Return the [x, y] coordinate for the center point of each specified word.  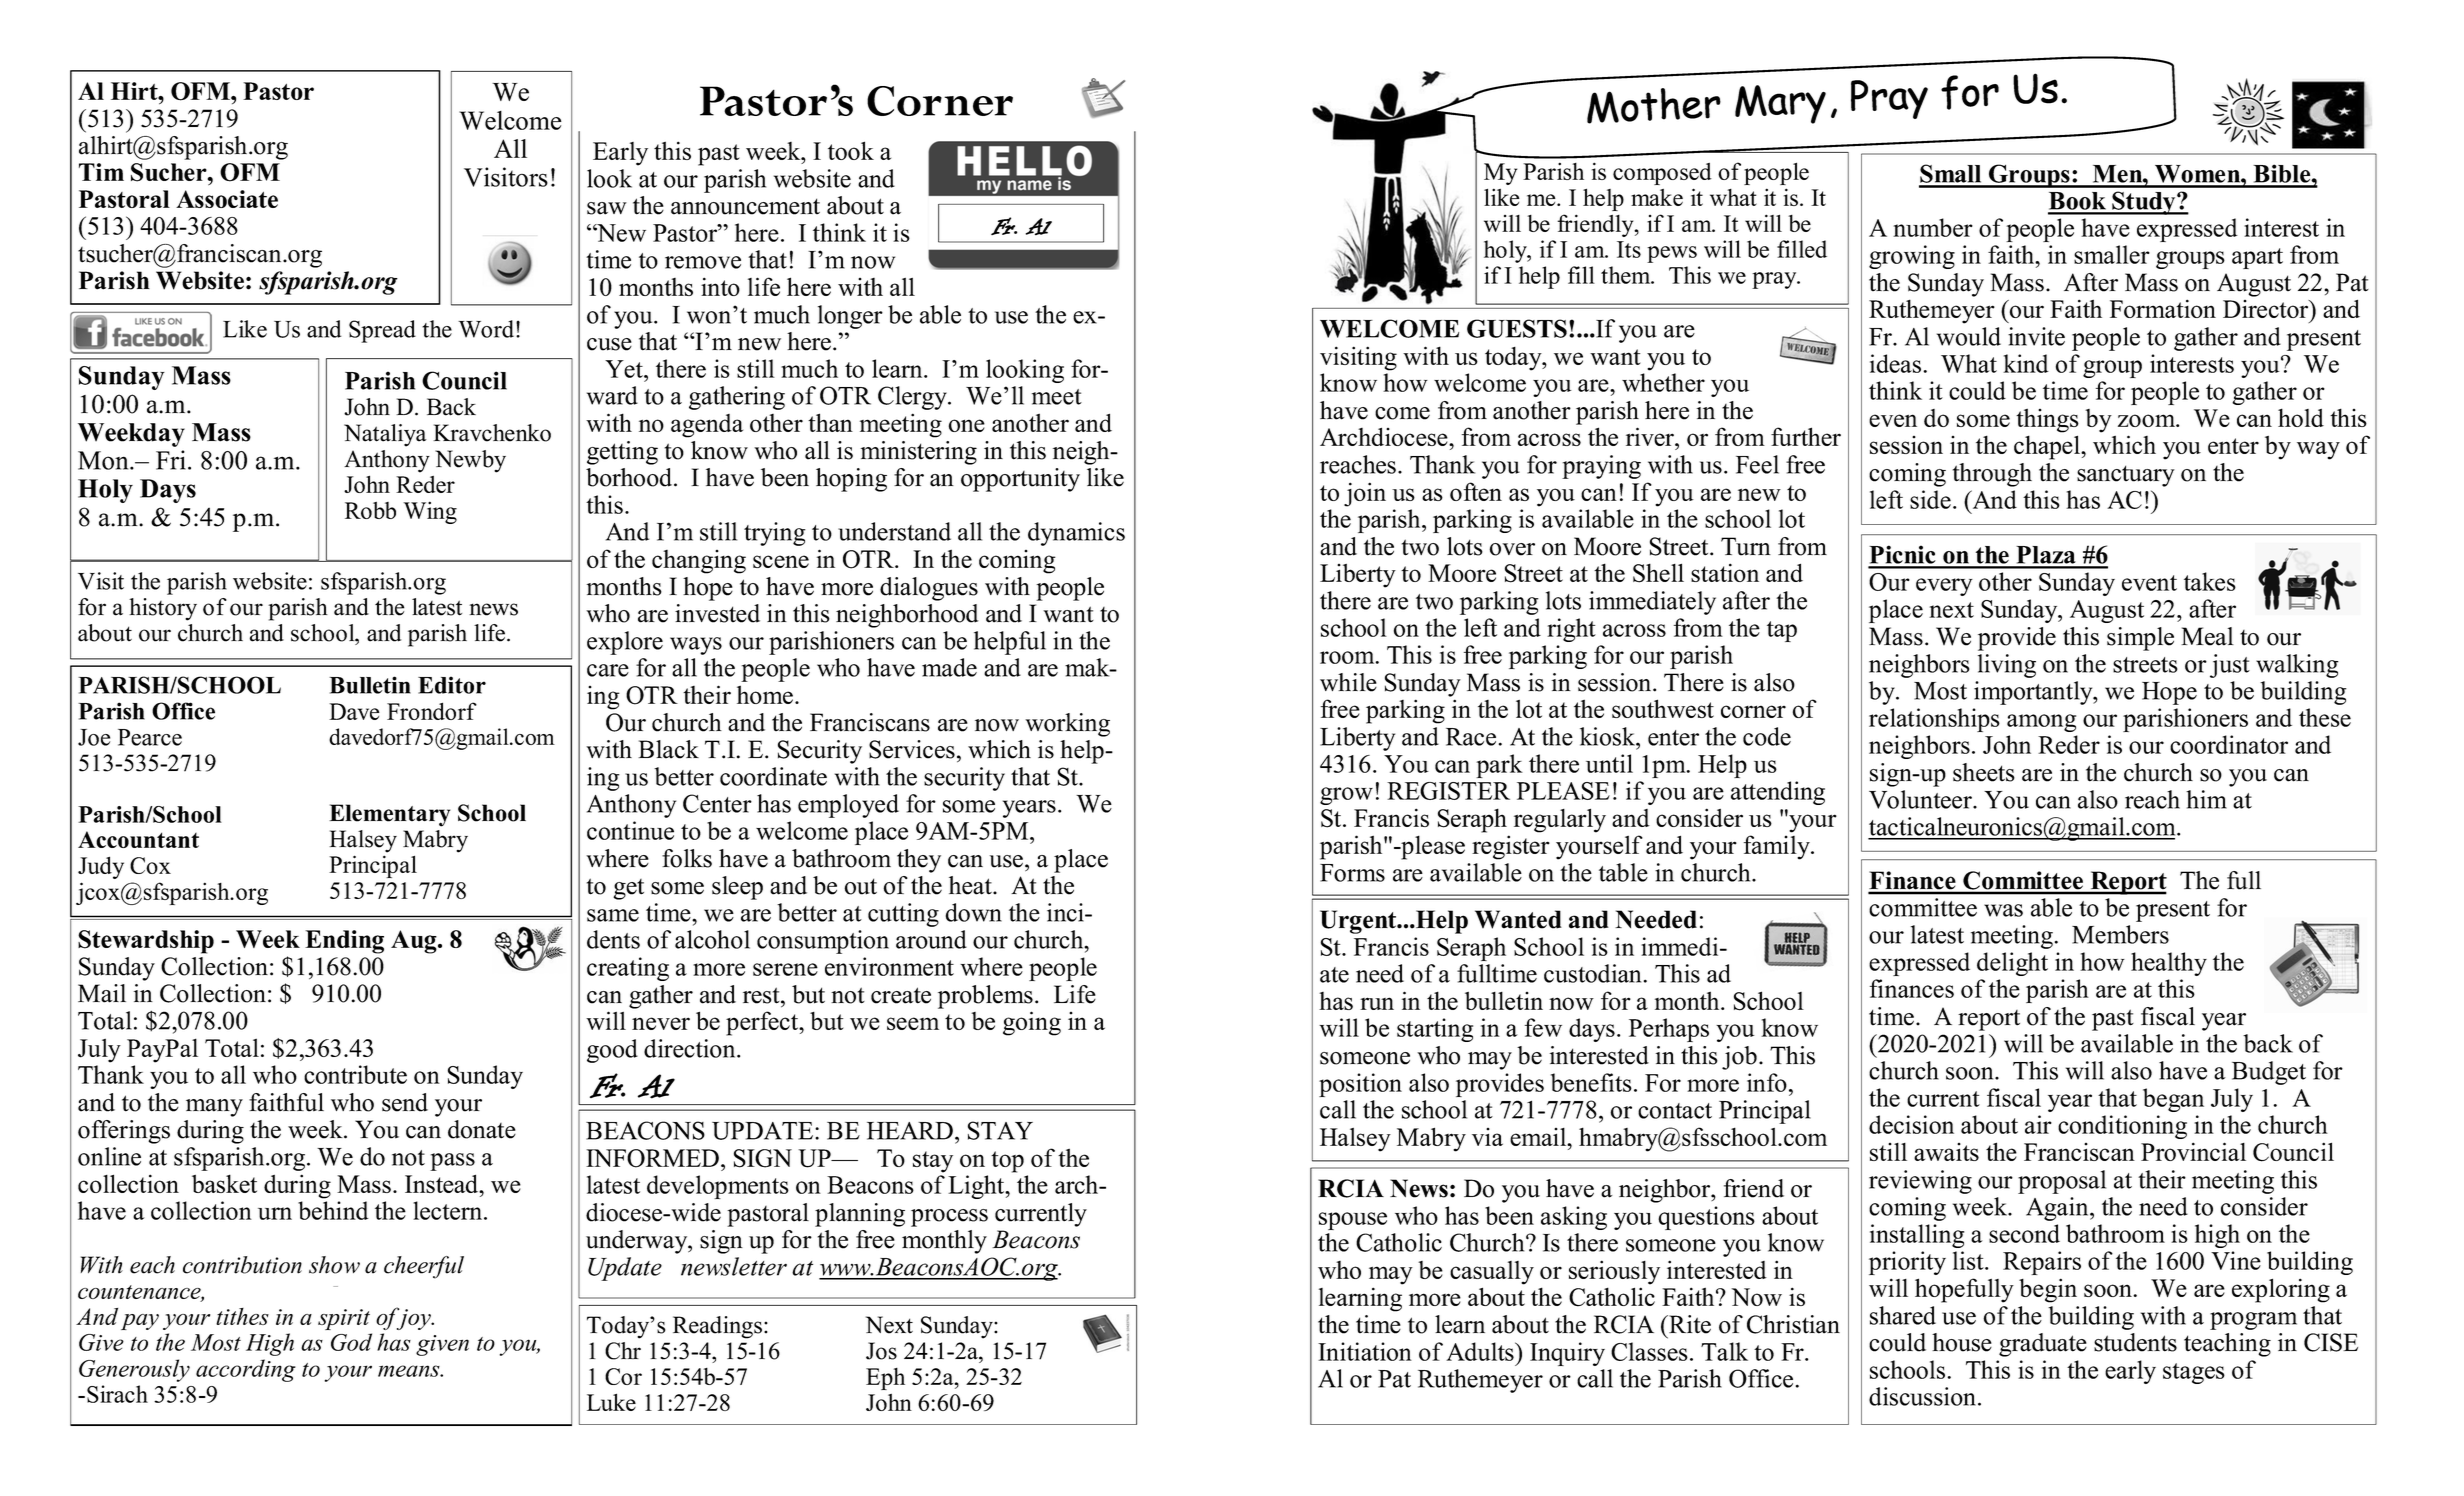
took [851, 150]
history [163, 609]
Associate [227, 199]
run [1377, 1003]
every [1944, 587]
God [351, 1342]
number [1933, 227]
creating [628, 969]
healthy [2169, 964]
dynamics [1076, 534]
